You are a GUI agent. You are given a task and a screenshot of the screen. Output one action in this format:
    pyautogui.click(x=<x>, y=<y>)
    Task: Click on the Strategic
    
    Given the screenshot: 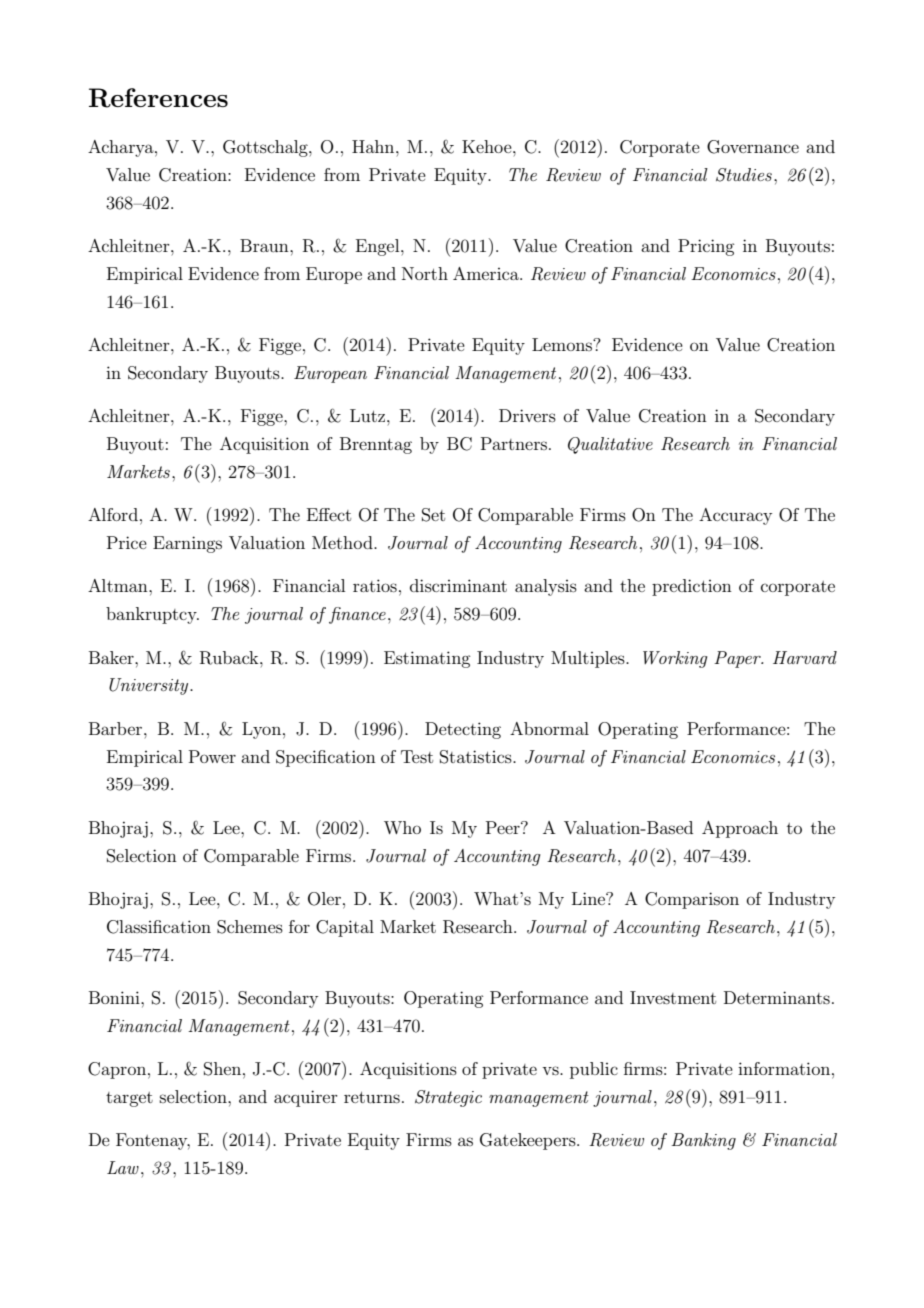 What is the action you would take?
    pyautogui.click(x=448, y=1098)
